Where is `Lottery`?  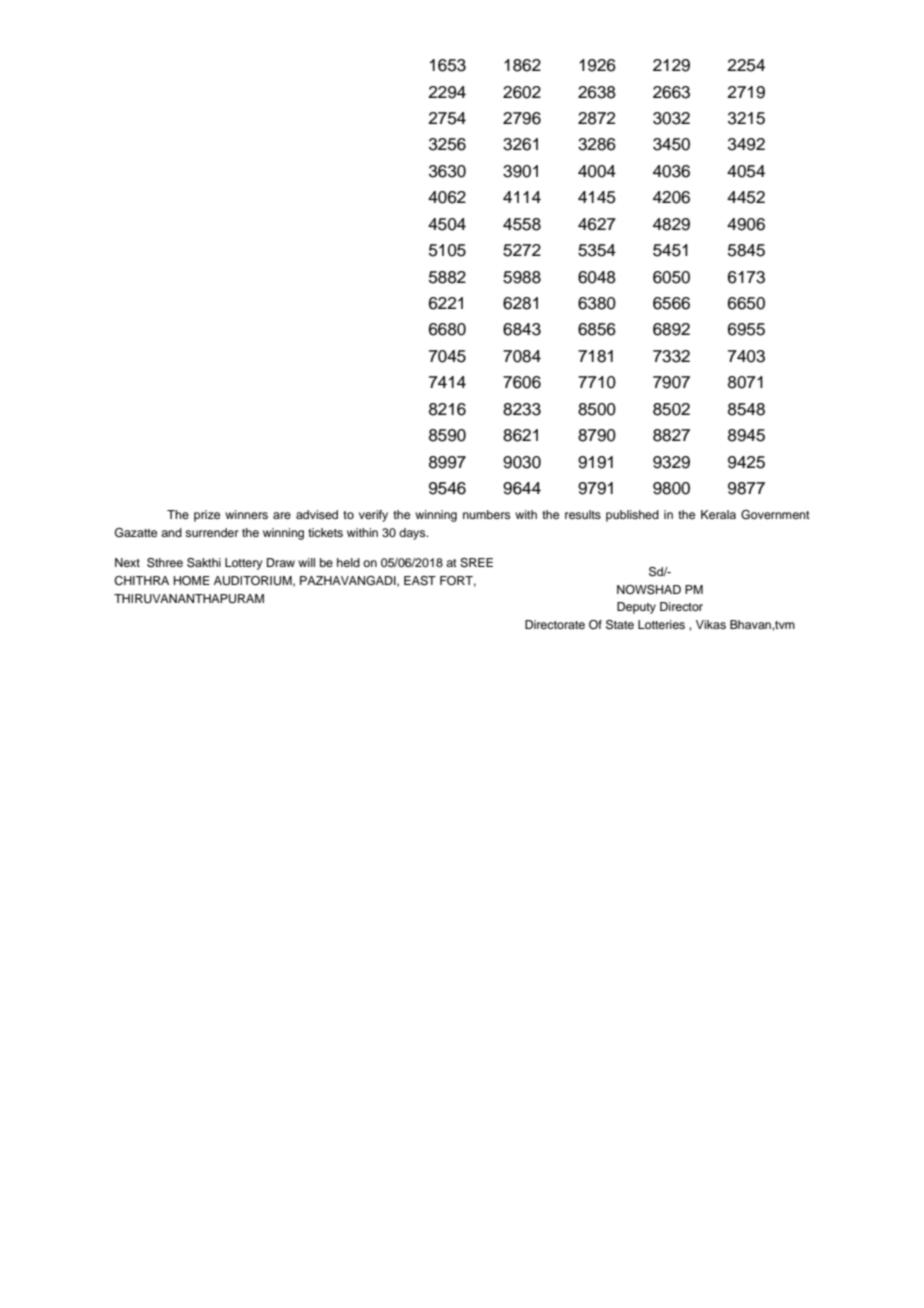
Lottery is located at coordinates (244, 564).
